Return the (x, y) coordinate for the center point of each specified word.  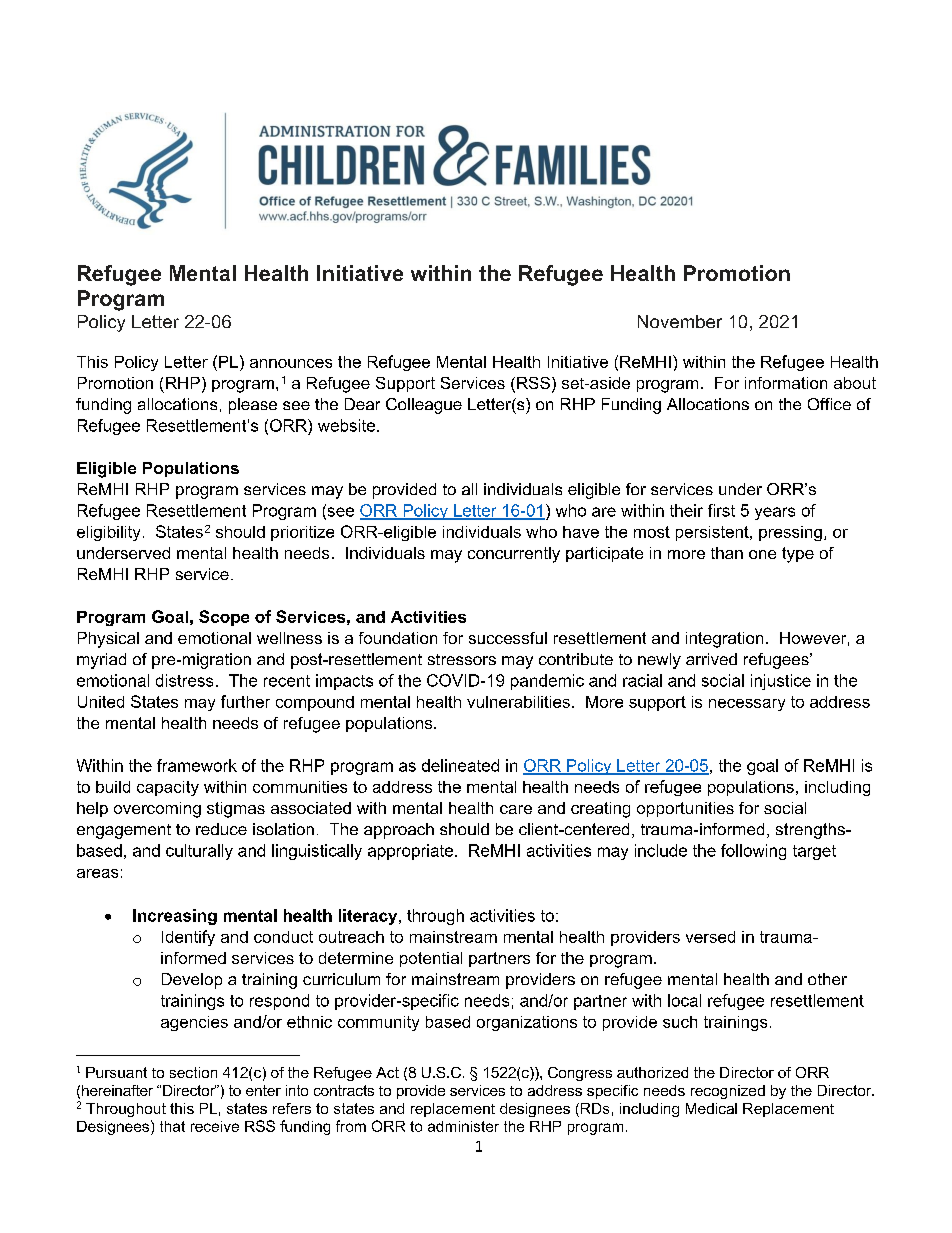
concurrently (514, 555)
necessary (747, 705)
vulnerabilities (518, 702)
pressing (790, 533)
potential (431, 959)
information (786, 383)
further (245, 701)
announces (291, 363)
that (172, 1126)
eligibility (108, 533)
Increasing (175, 917)
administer (463, 1126)
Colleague (424, 406)
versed (710, 937)
